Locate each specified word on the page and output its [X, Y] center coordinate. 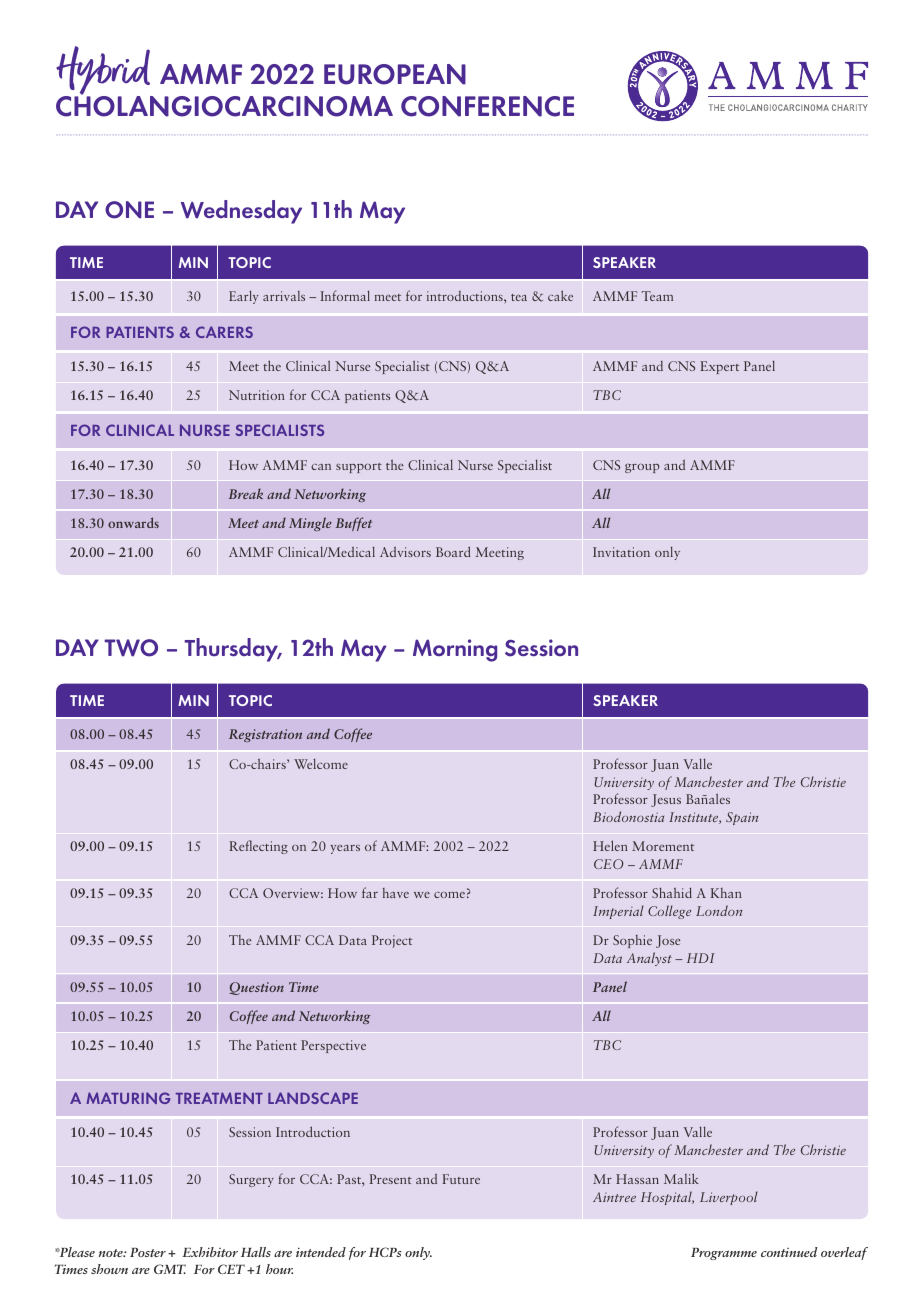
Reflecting [258, 847]
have [396, 893]
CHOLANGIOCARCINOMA [224, 105]
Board [453, 551]
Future [461, 1179]
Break [246, 493]
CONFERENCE [487, 106]
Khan [726, 893]
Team [657, 296]
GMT [170, 1269]
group [642, 468]
